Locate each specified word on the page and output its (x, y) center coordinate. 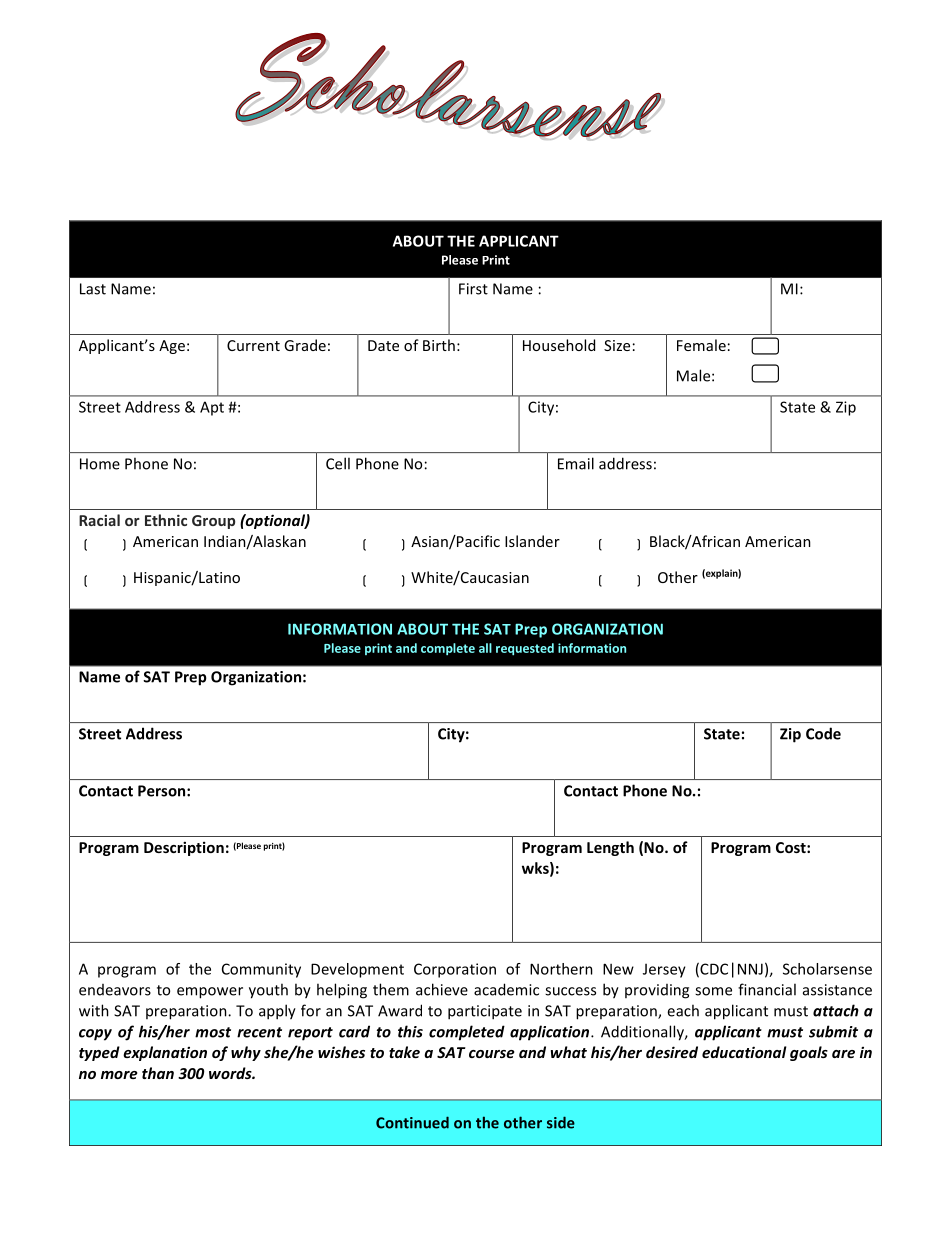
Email (576, 463)
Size (617, 345)
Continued (412, 1122)
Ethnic (166, 520)
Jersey (664, 970)
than (158, 1073)
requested (525, 649)
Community (261, 970)
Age (172, 347)
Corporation (455, 970)
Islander (532, 541)
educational (744, 1052)
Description (184, 848)
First (473, 289)
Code (823, 733)
